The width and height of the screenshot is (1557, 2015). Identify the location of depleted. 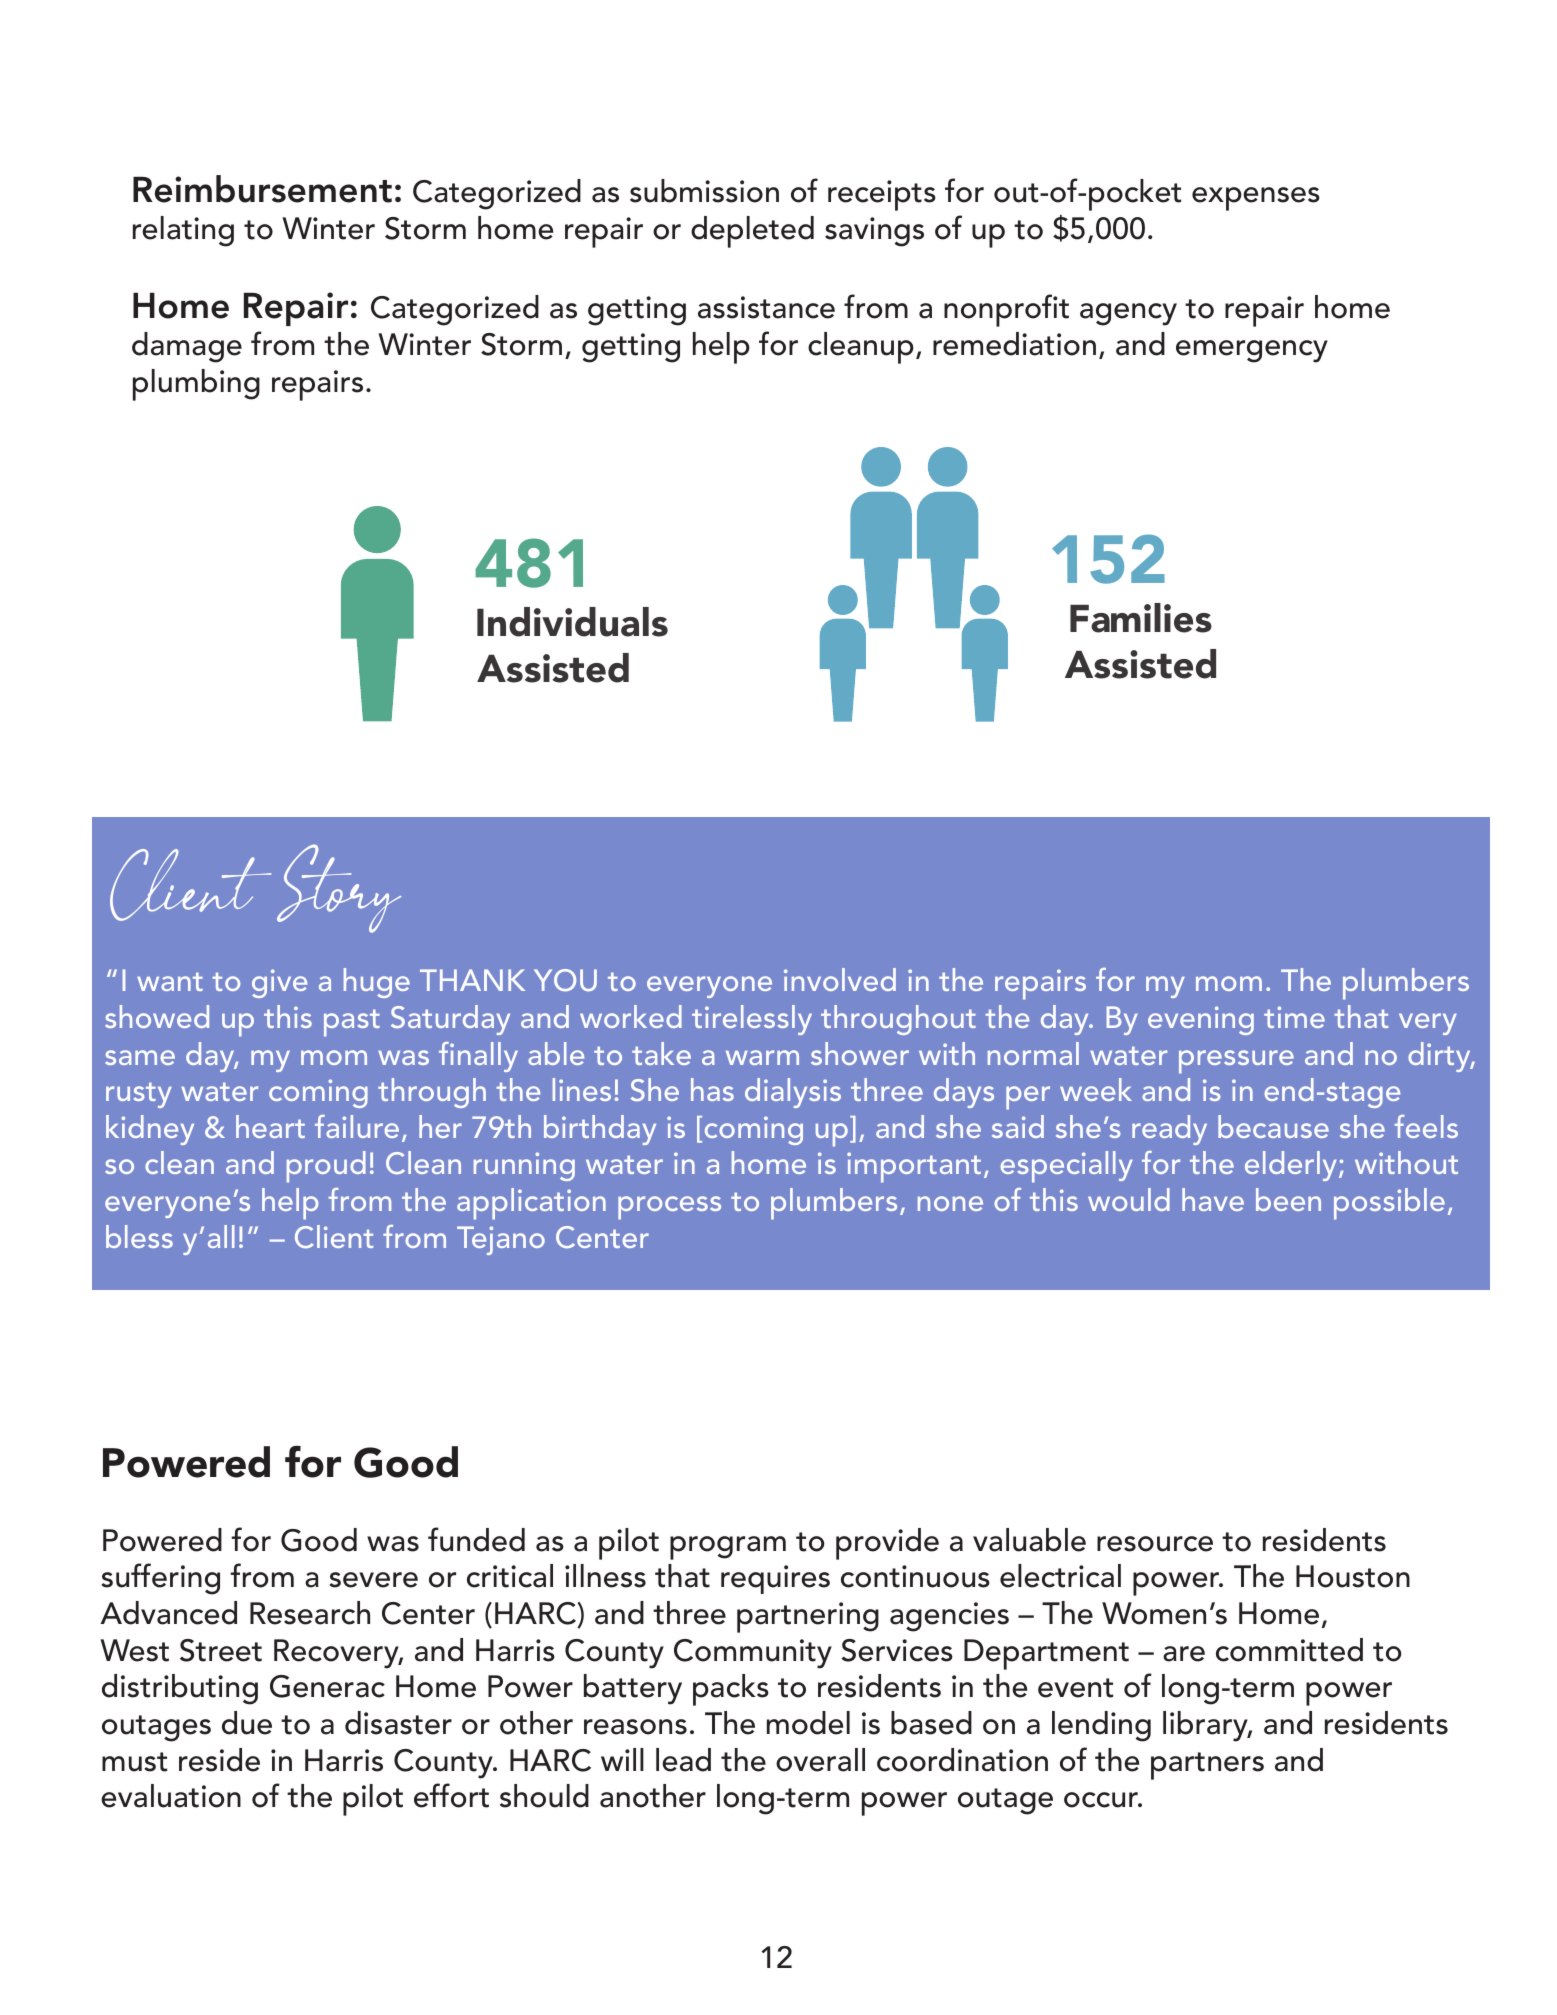
(752, 232).
